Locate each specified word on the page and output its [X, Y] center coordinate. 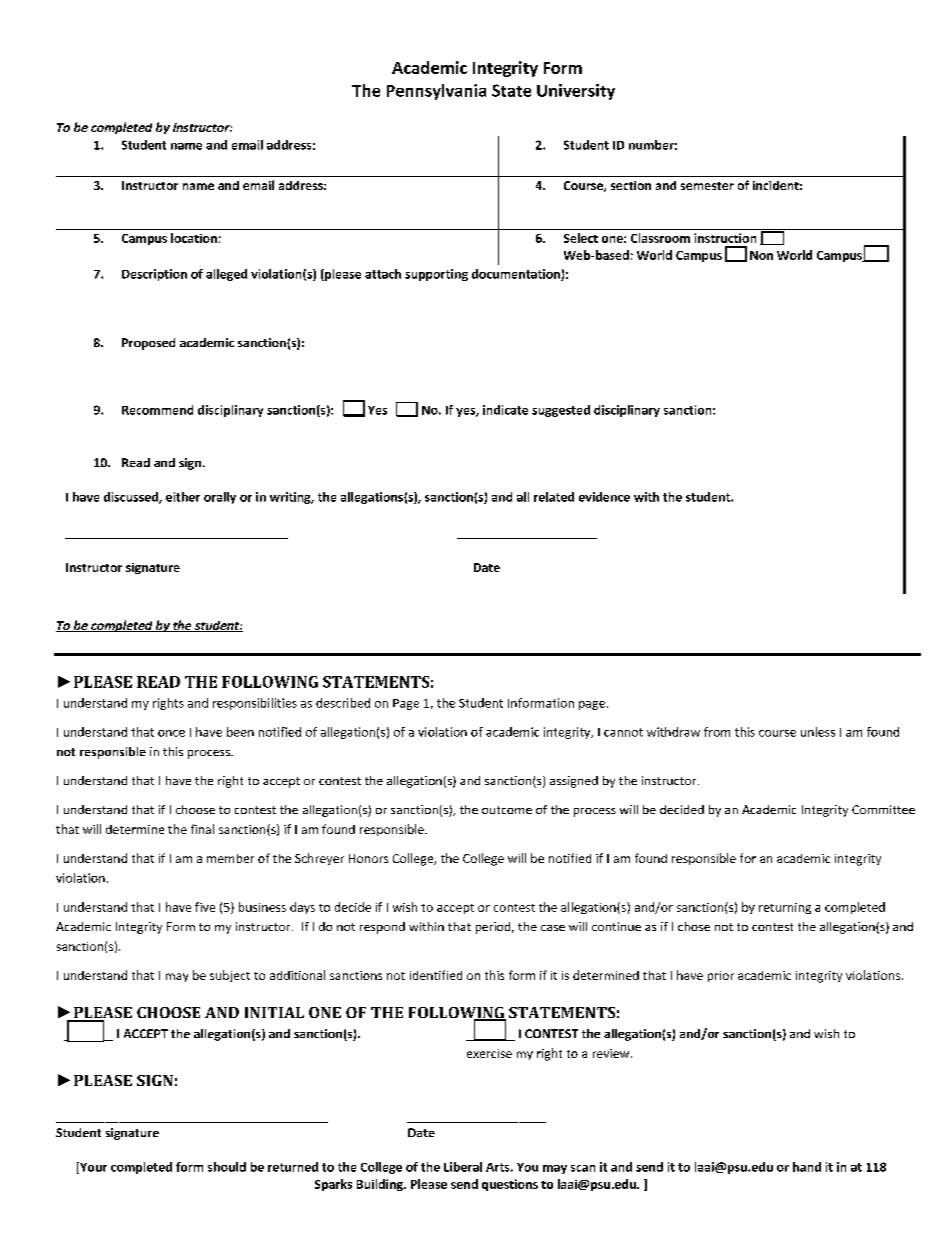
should [227, 1167]
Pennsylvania [436, 92]
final [202, 829]
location [194, 238]
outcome [507, 810]
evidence [604, 497]
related [554, 497]
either [183, 497]
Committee [883, 809]
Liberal [463, 1167]
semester [707, 186]
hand [807, 1167]
